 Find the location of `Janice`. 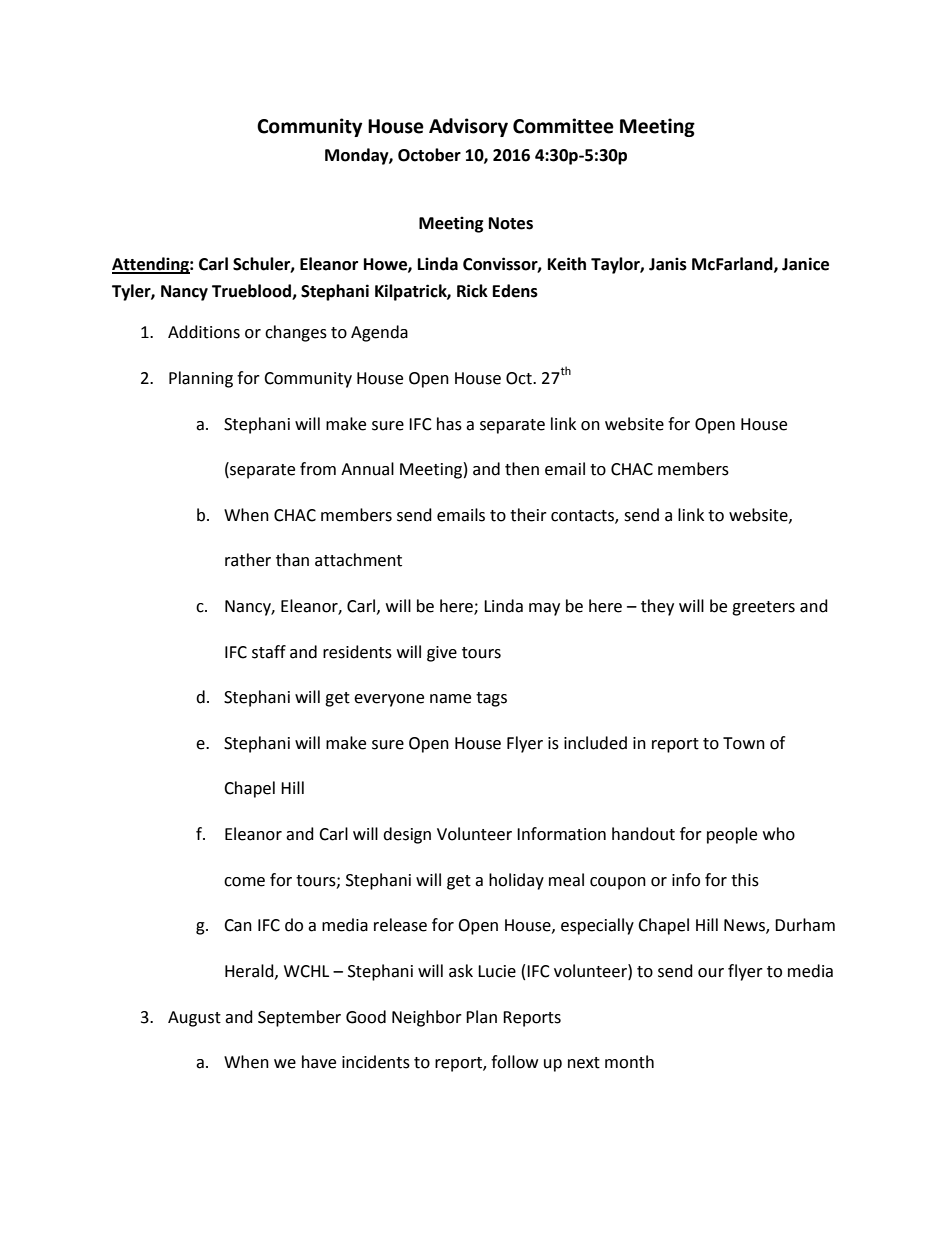

Janice is located at coordinates (805, 264).
